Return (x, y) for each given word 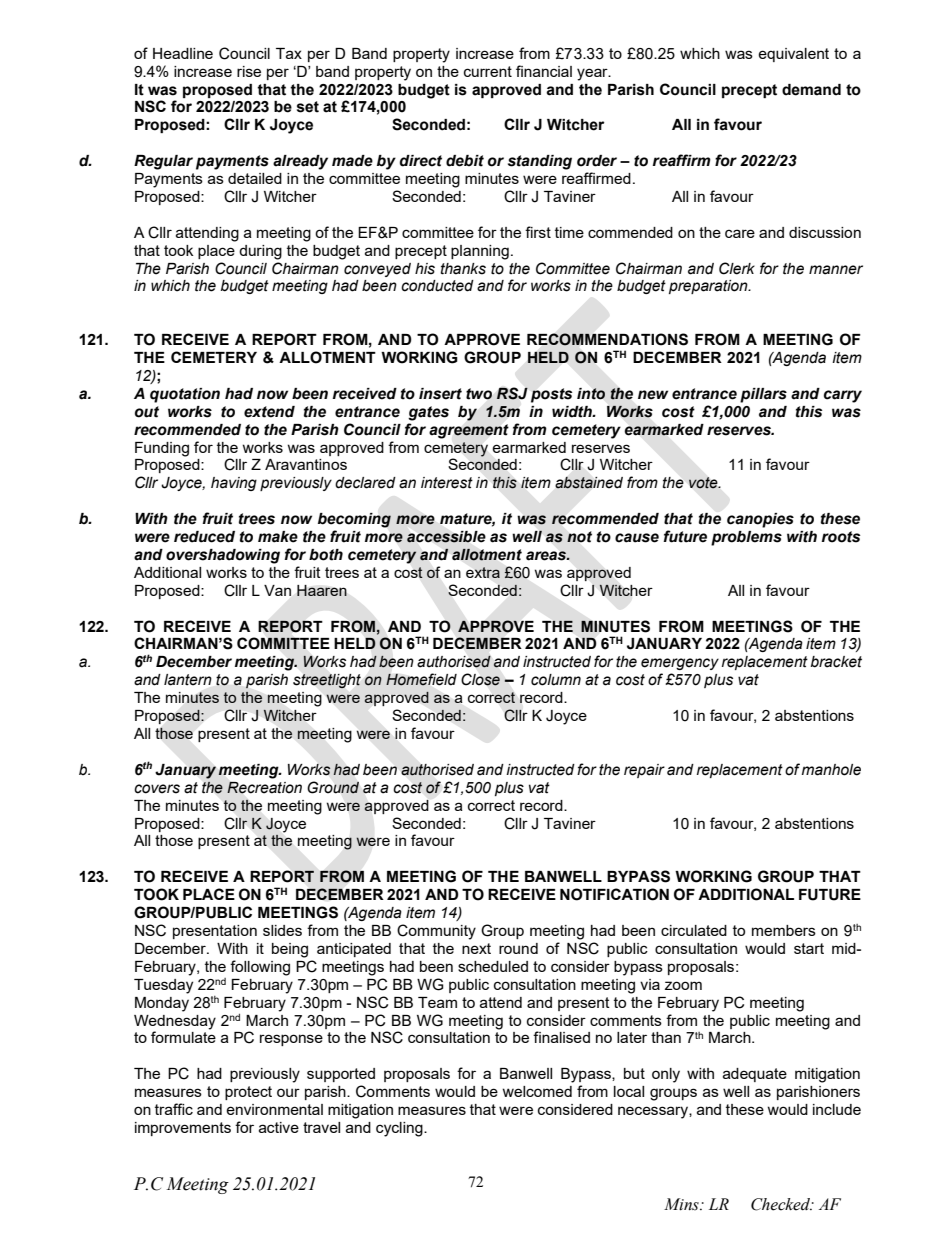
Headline (183, 53)
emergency (680, 664)
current (488, 71)
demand (811, 90)
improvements (183, 1129)
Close (480, 679)
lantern (188, 680)
